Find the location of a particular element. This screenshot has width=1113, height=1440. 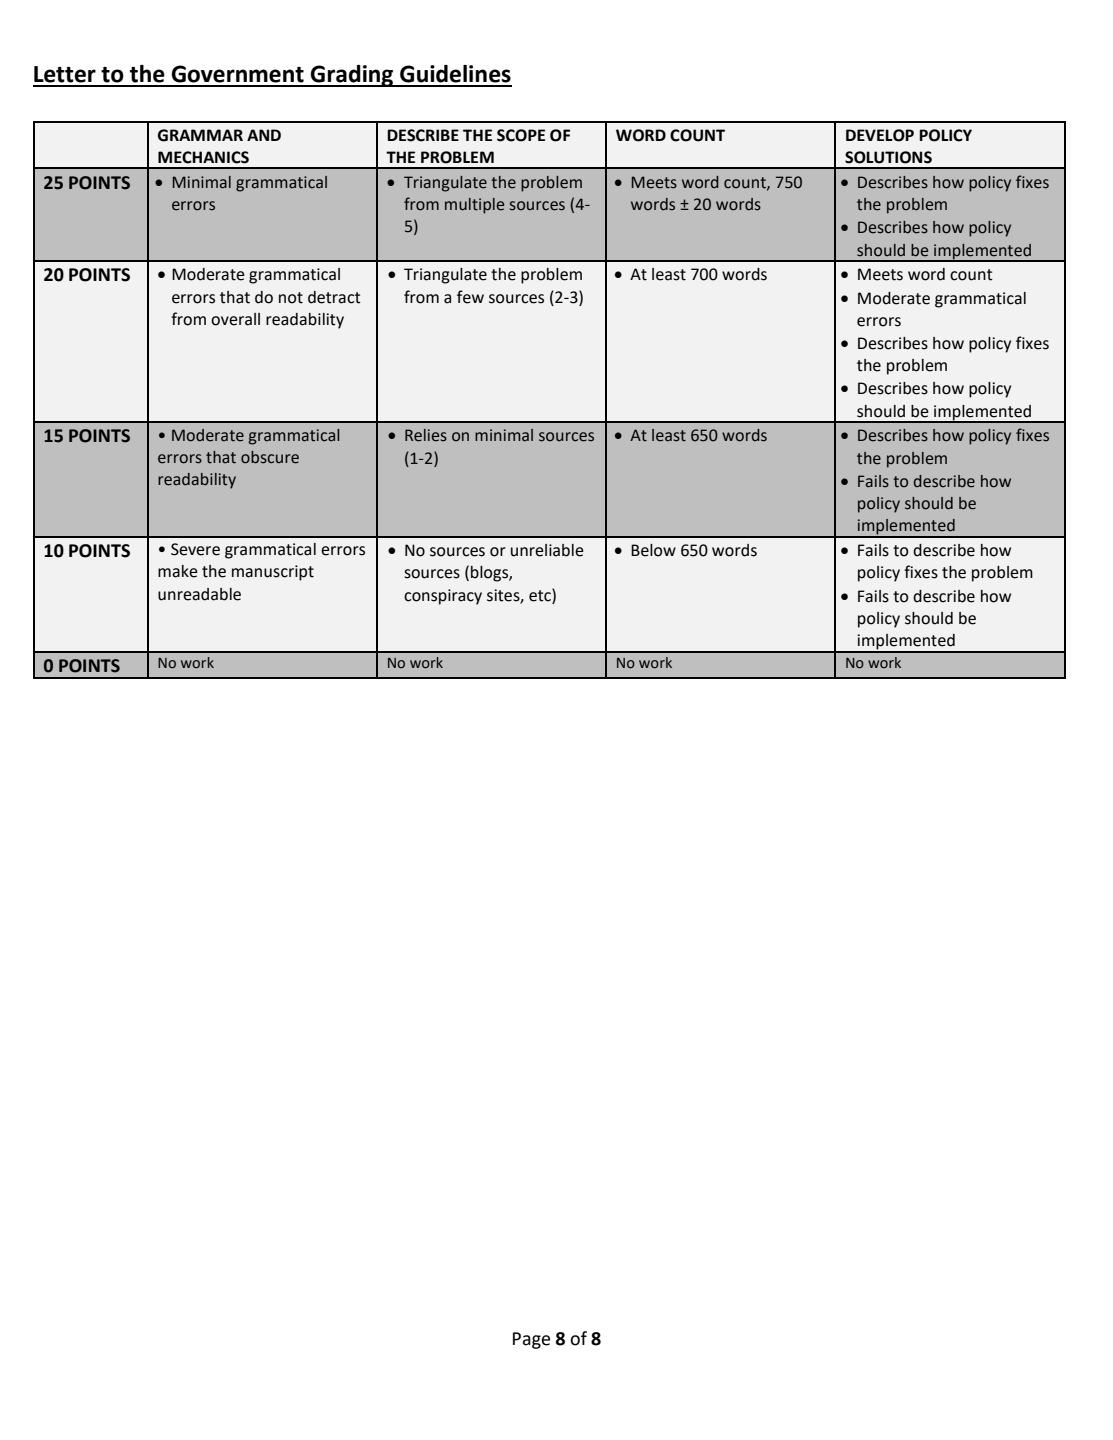

etc is located at coordinates (541, 595).
